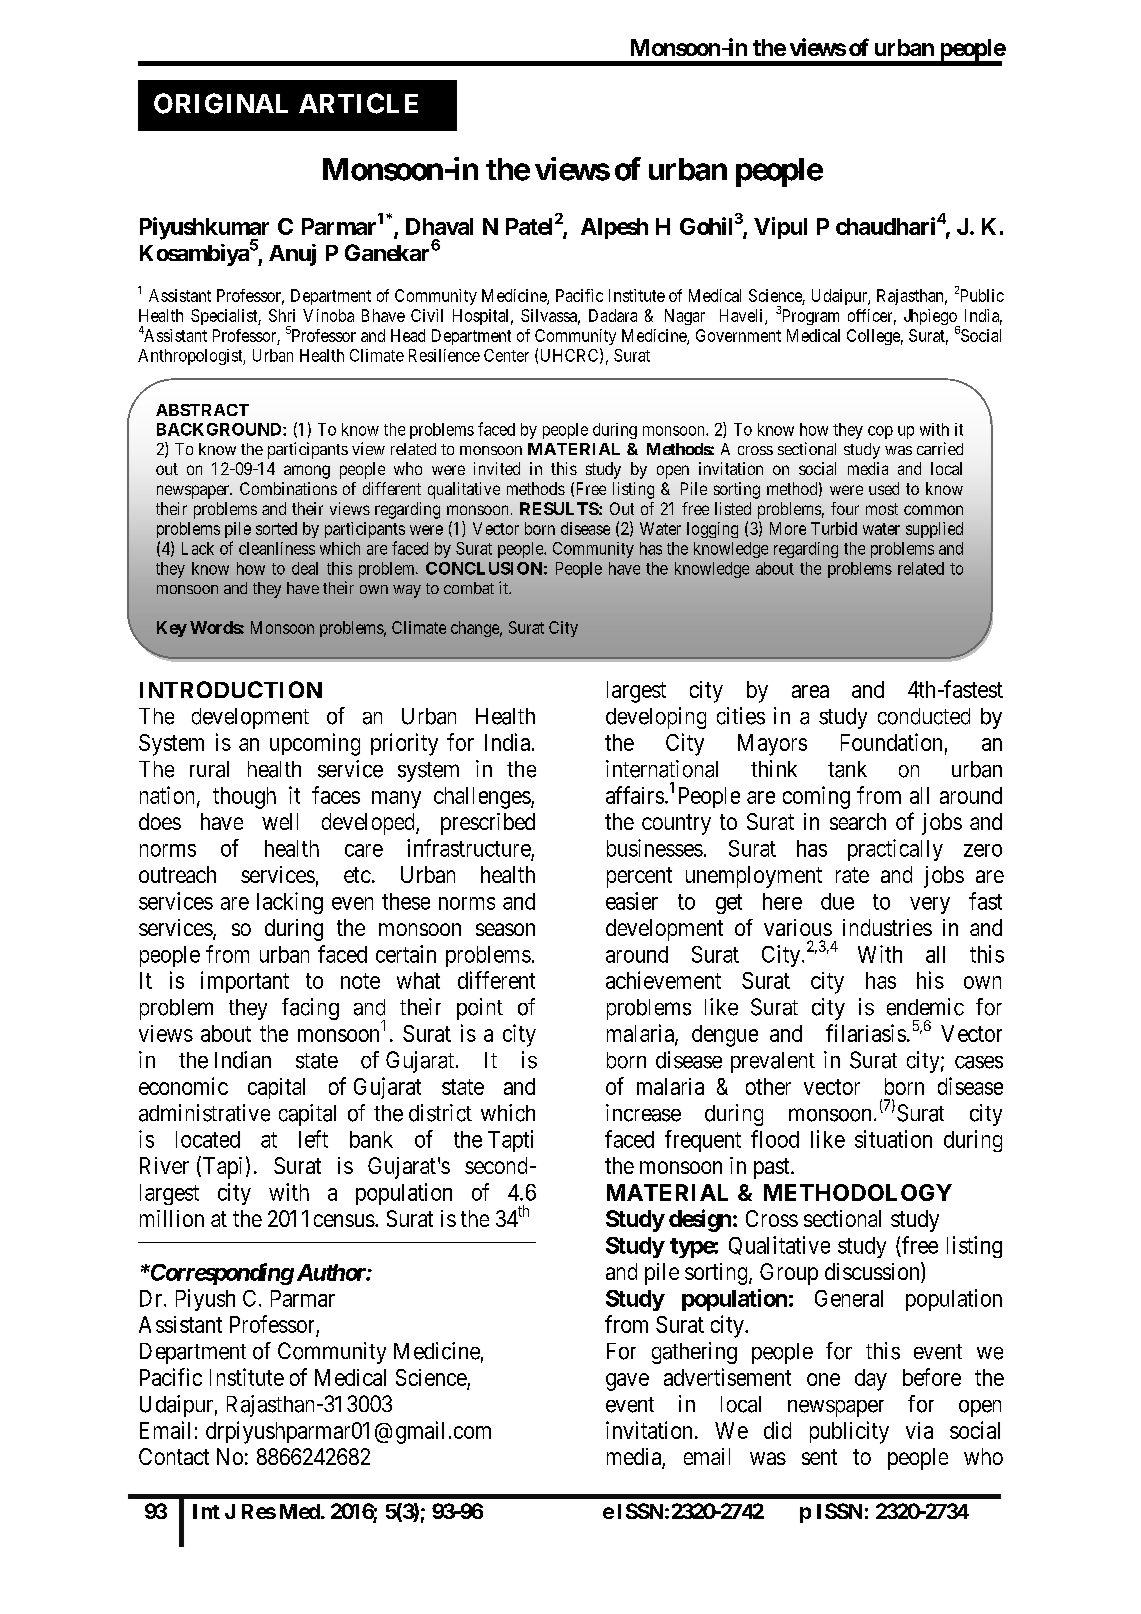  Describe the element at coordinates (174, 1456) in the screenshot. I see `Contact` at that location.
